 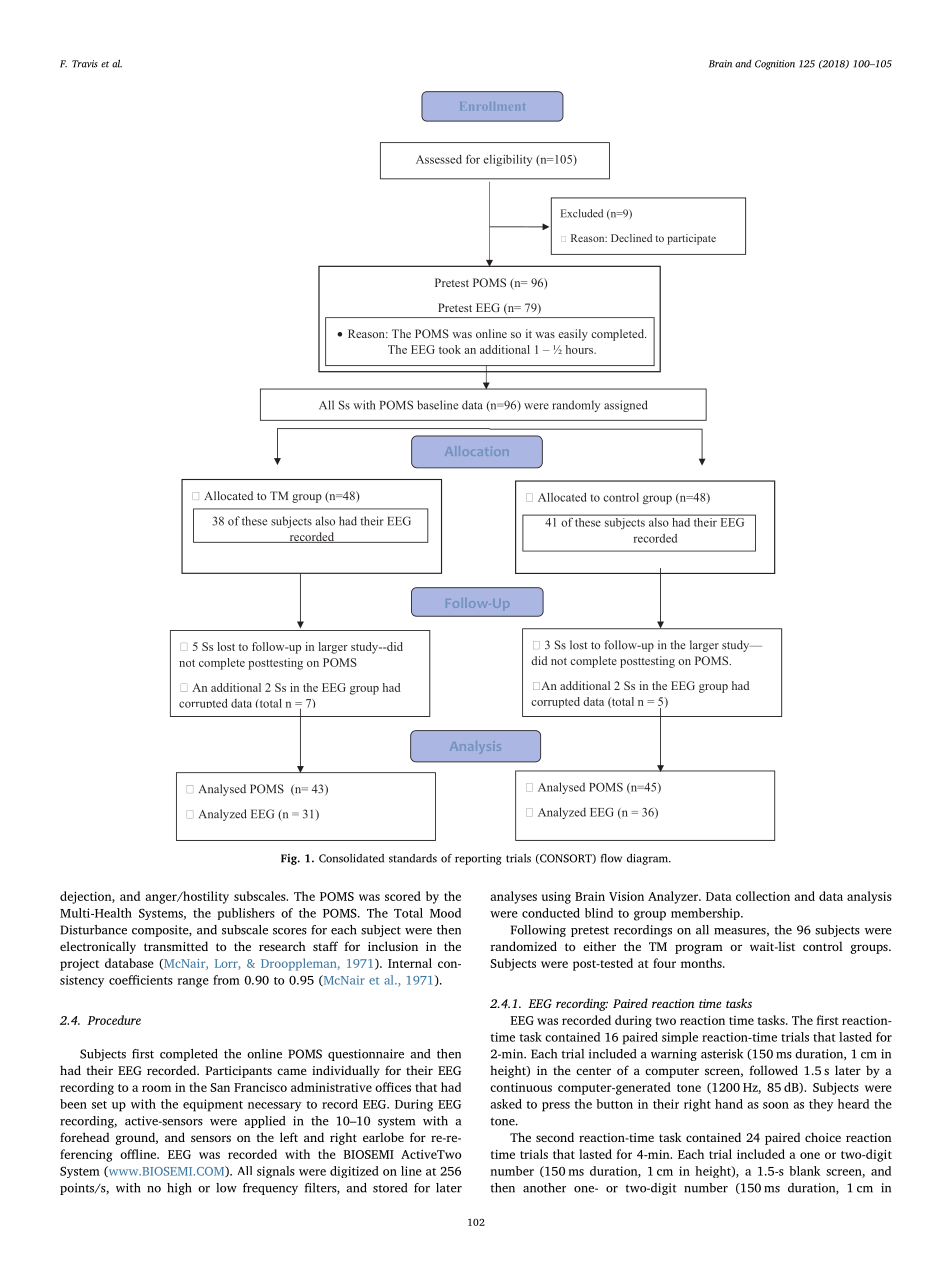 What do you see at coordinates (450, 349) in the screenshot?
I see `took` at bounding box center [450, 349].
